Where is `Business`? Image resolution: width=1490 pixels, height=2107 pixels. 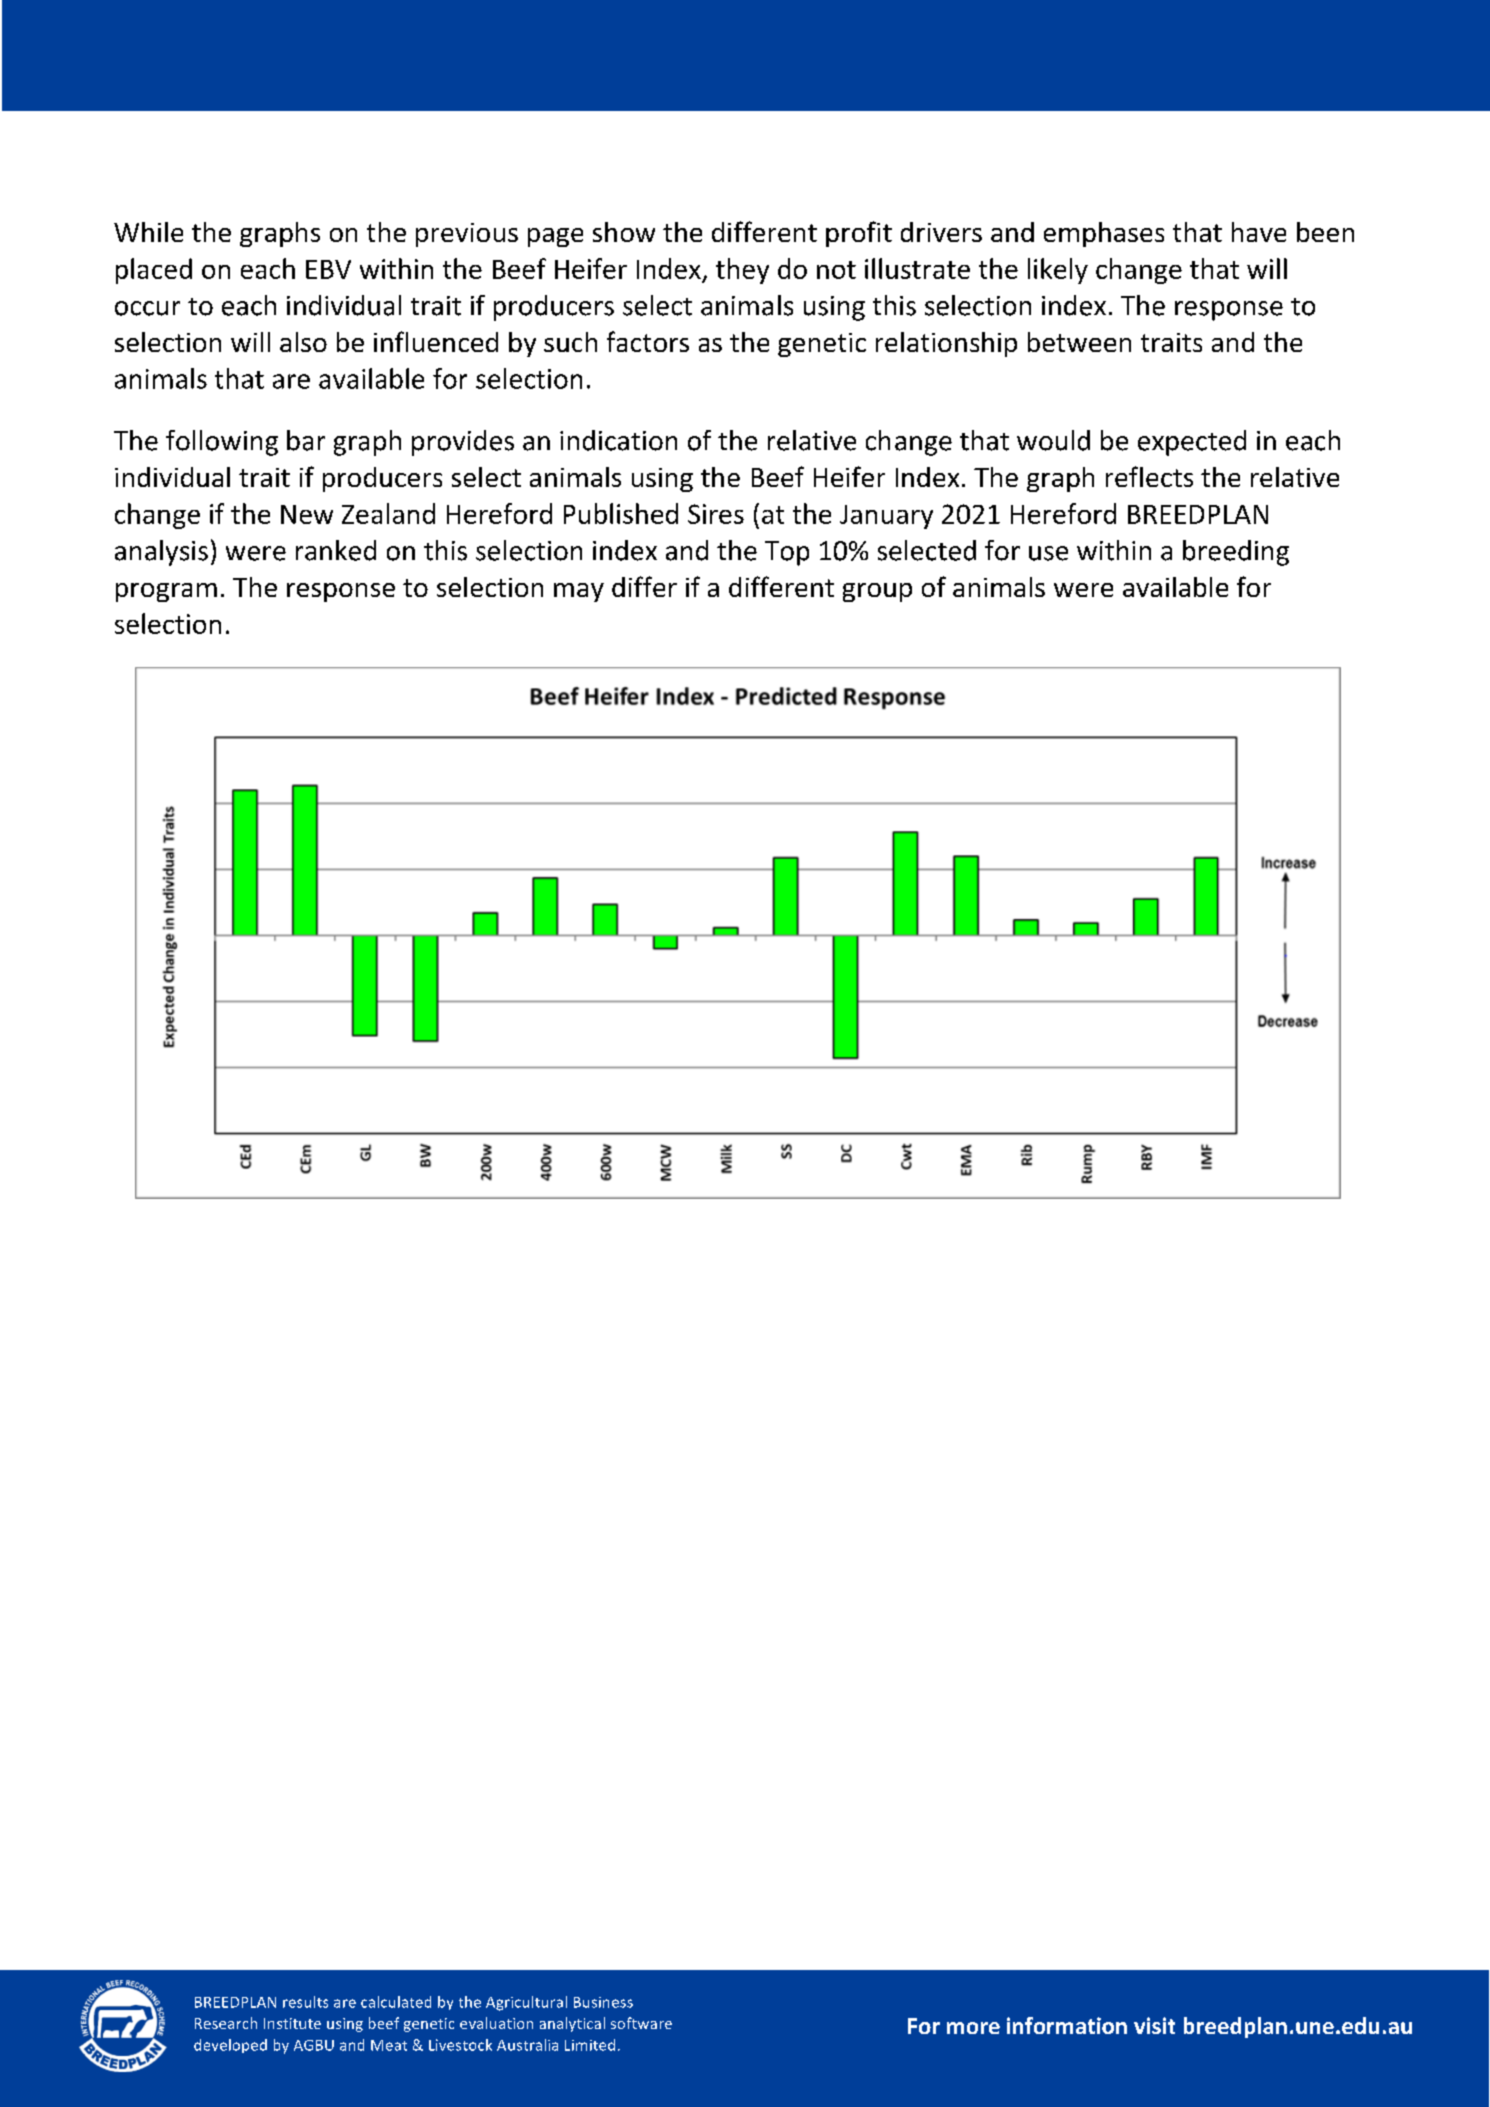 Business is located at coordinates (603, 2002).
